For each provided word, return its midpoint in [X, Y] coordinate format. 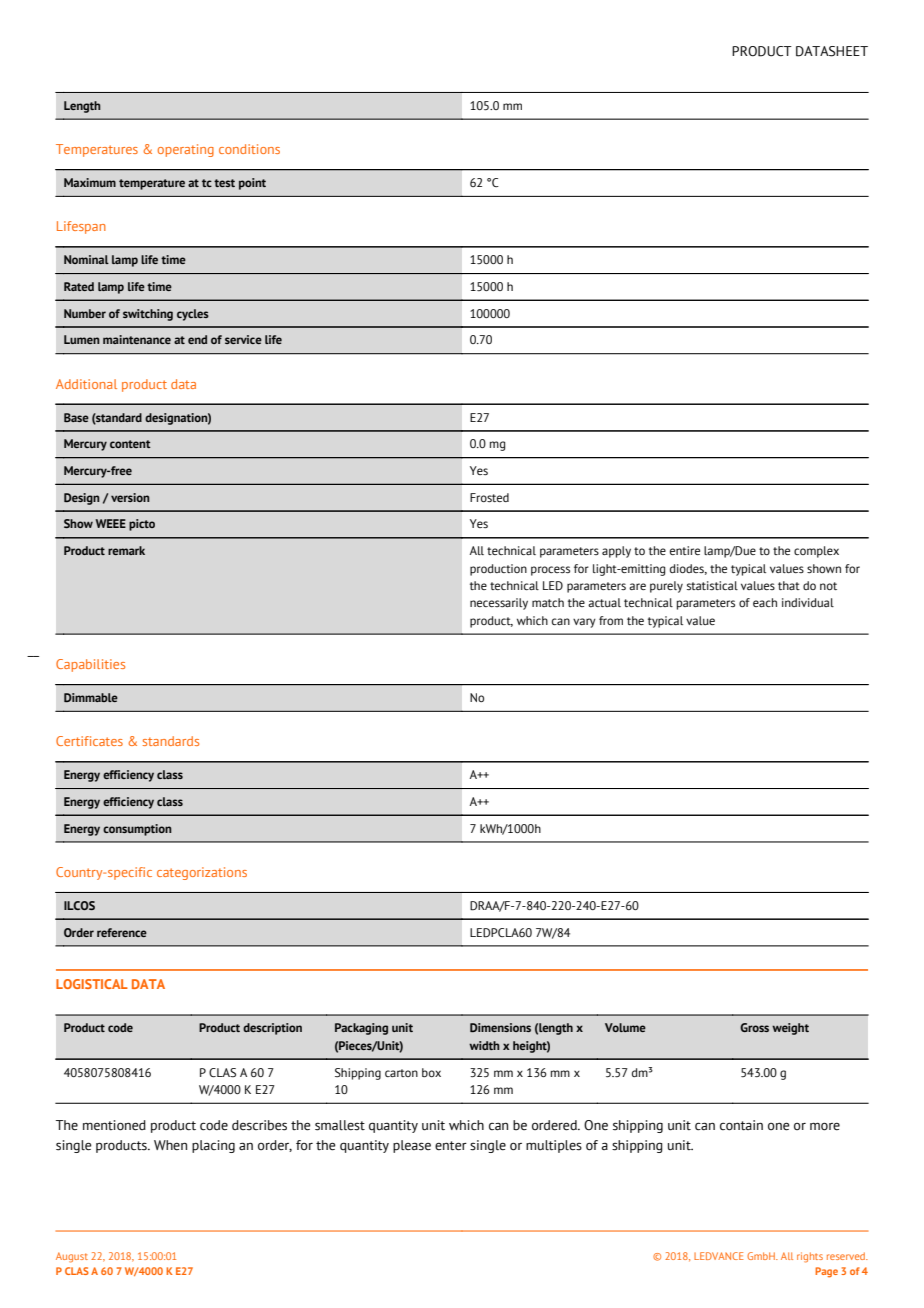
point [252, 184]
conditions [249, 149]
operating [186, 150]
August [72, 1257]
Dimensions [500, 1027]
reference [122, 932]
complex [816, 552]
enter [451, 1146]
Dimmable [91, 697]
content [130, 444]
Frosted [489, 498]
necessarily [499, 604]
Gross [754, 1027]
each [765, 602]
